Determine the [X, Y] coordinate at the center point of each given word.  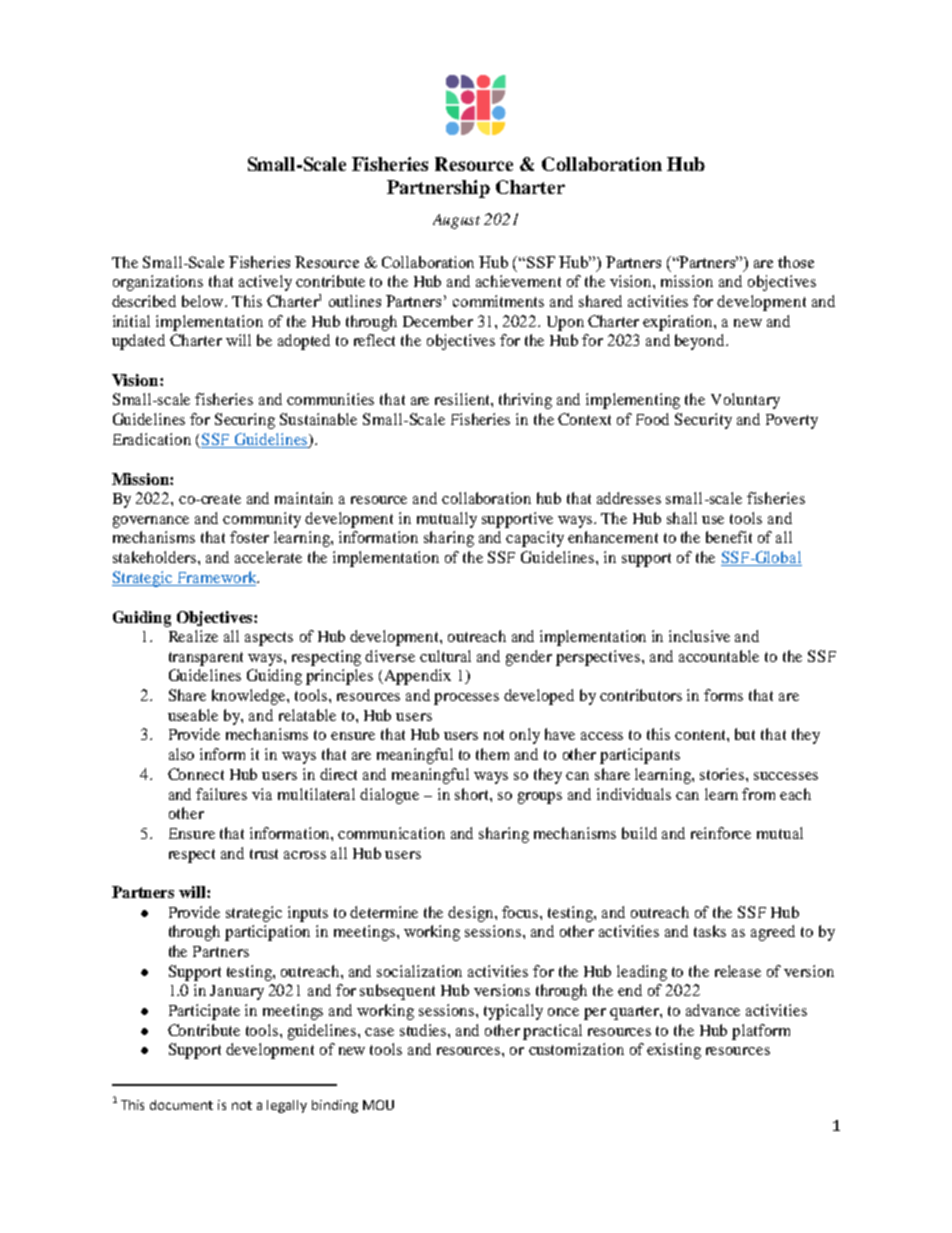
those [796, 262]
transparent [206, 659]
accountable [719, 656]
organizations [158, 283]
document [181, 1105]
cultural [445, 656]
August [456, 221]
